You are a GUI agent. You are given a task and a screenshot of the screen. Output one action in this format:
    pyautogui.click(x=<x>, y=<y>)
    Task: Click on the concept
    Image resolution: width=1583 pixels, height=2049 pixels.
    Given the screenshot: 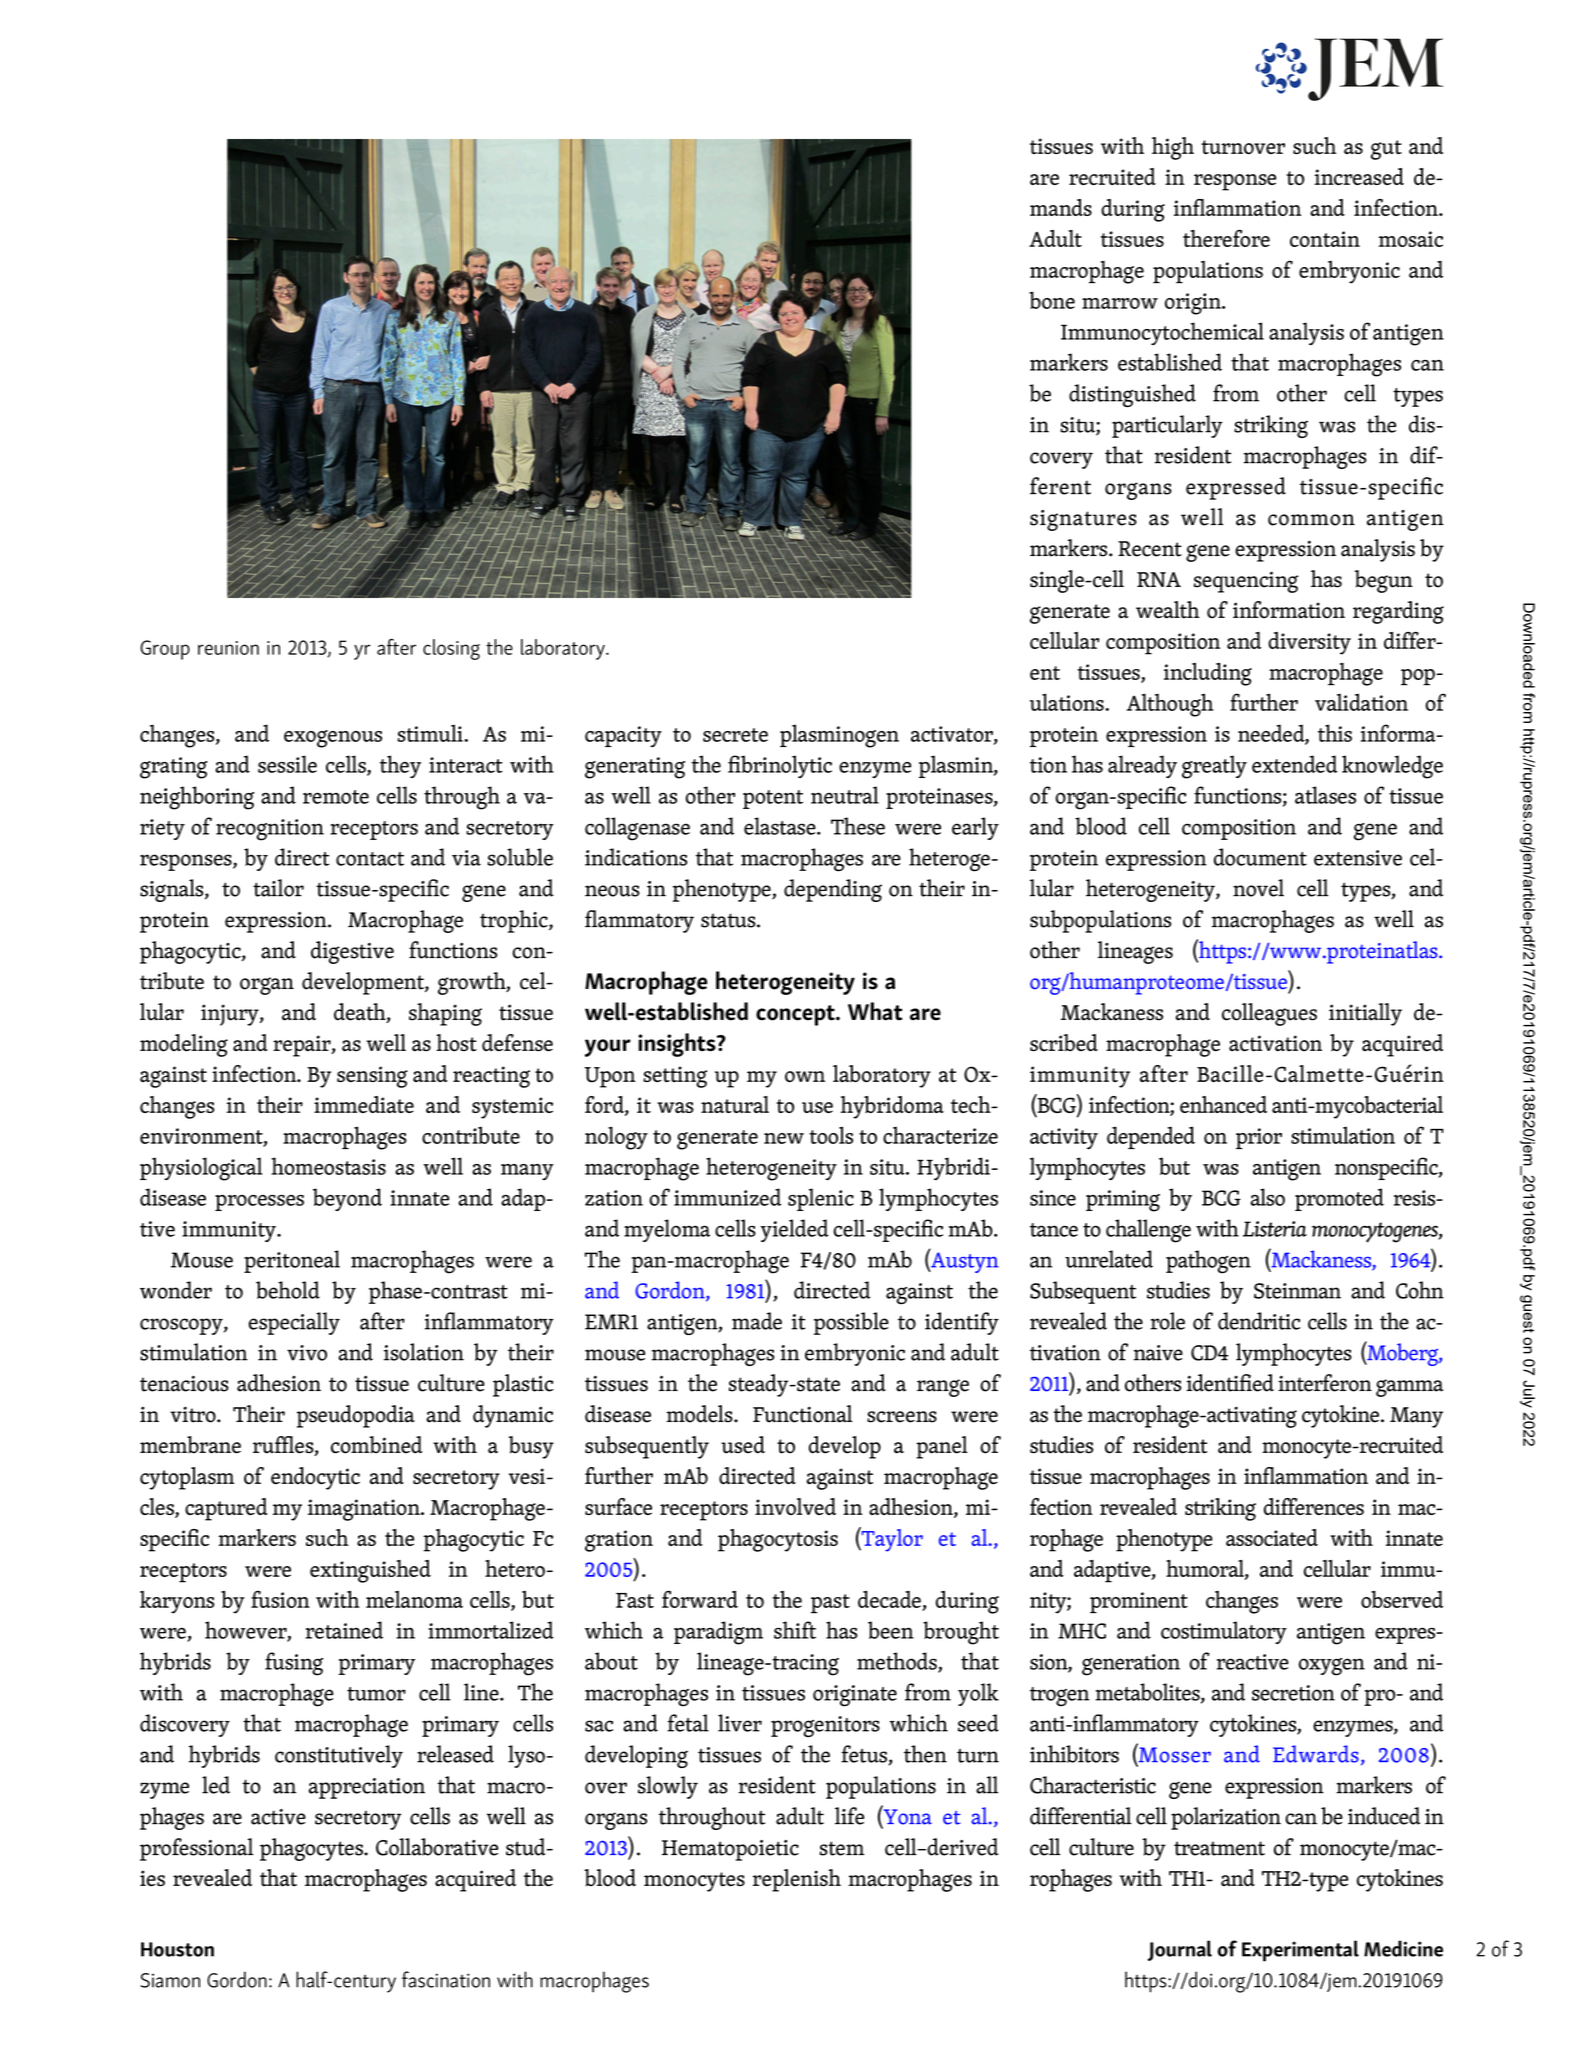 What is the action you would take?
    pyautogui.click(x=796, y=1015)
